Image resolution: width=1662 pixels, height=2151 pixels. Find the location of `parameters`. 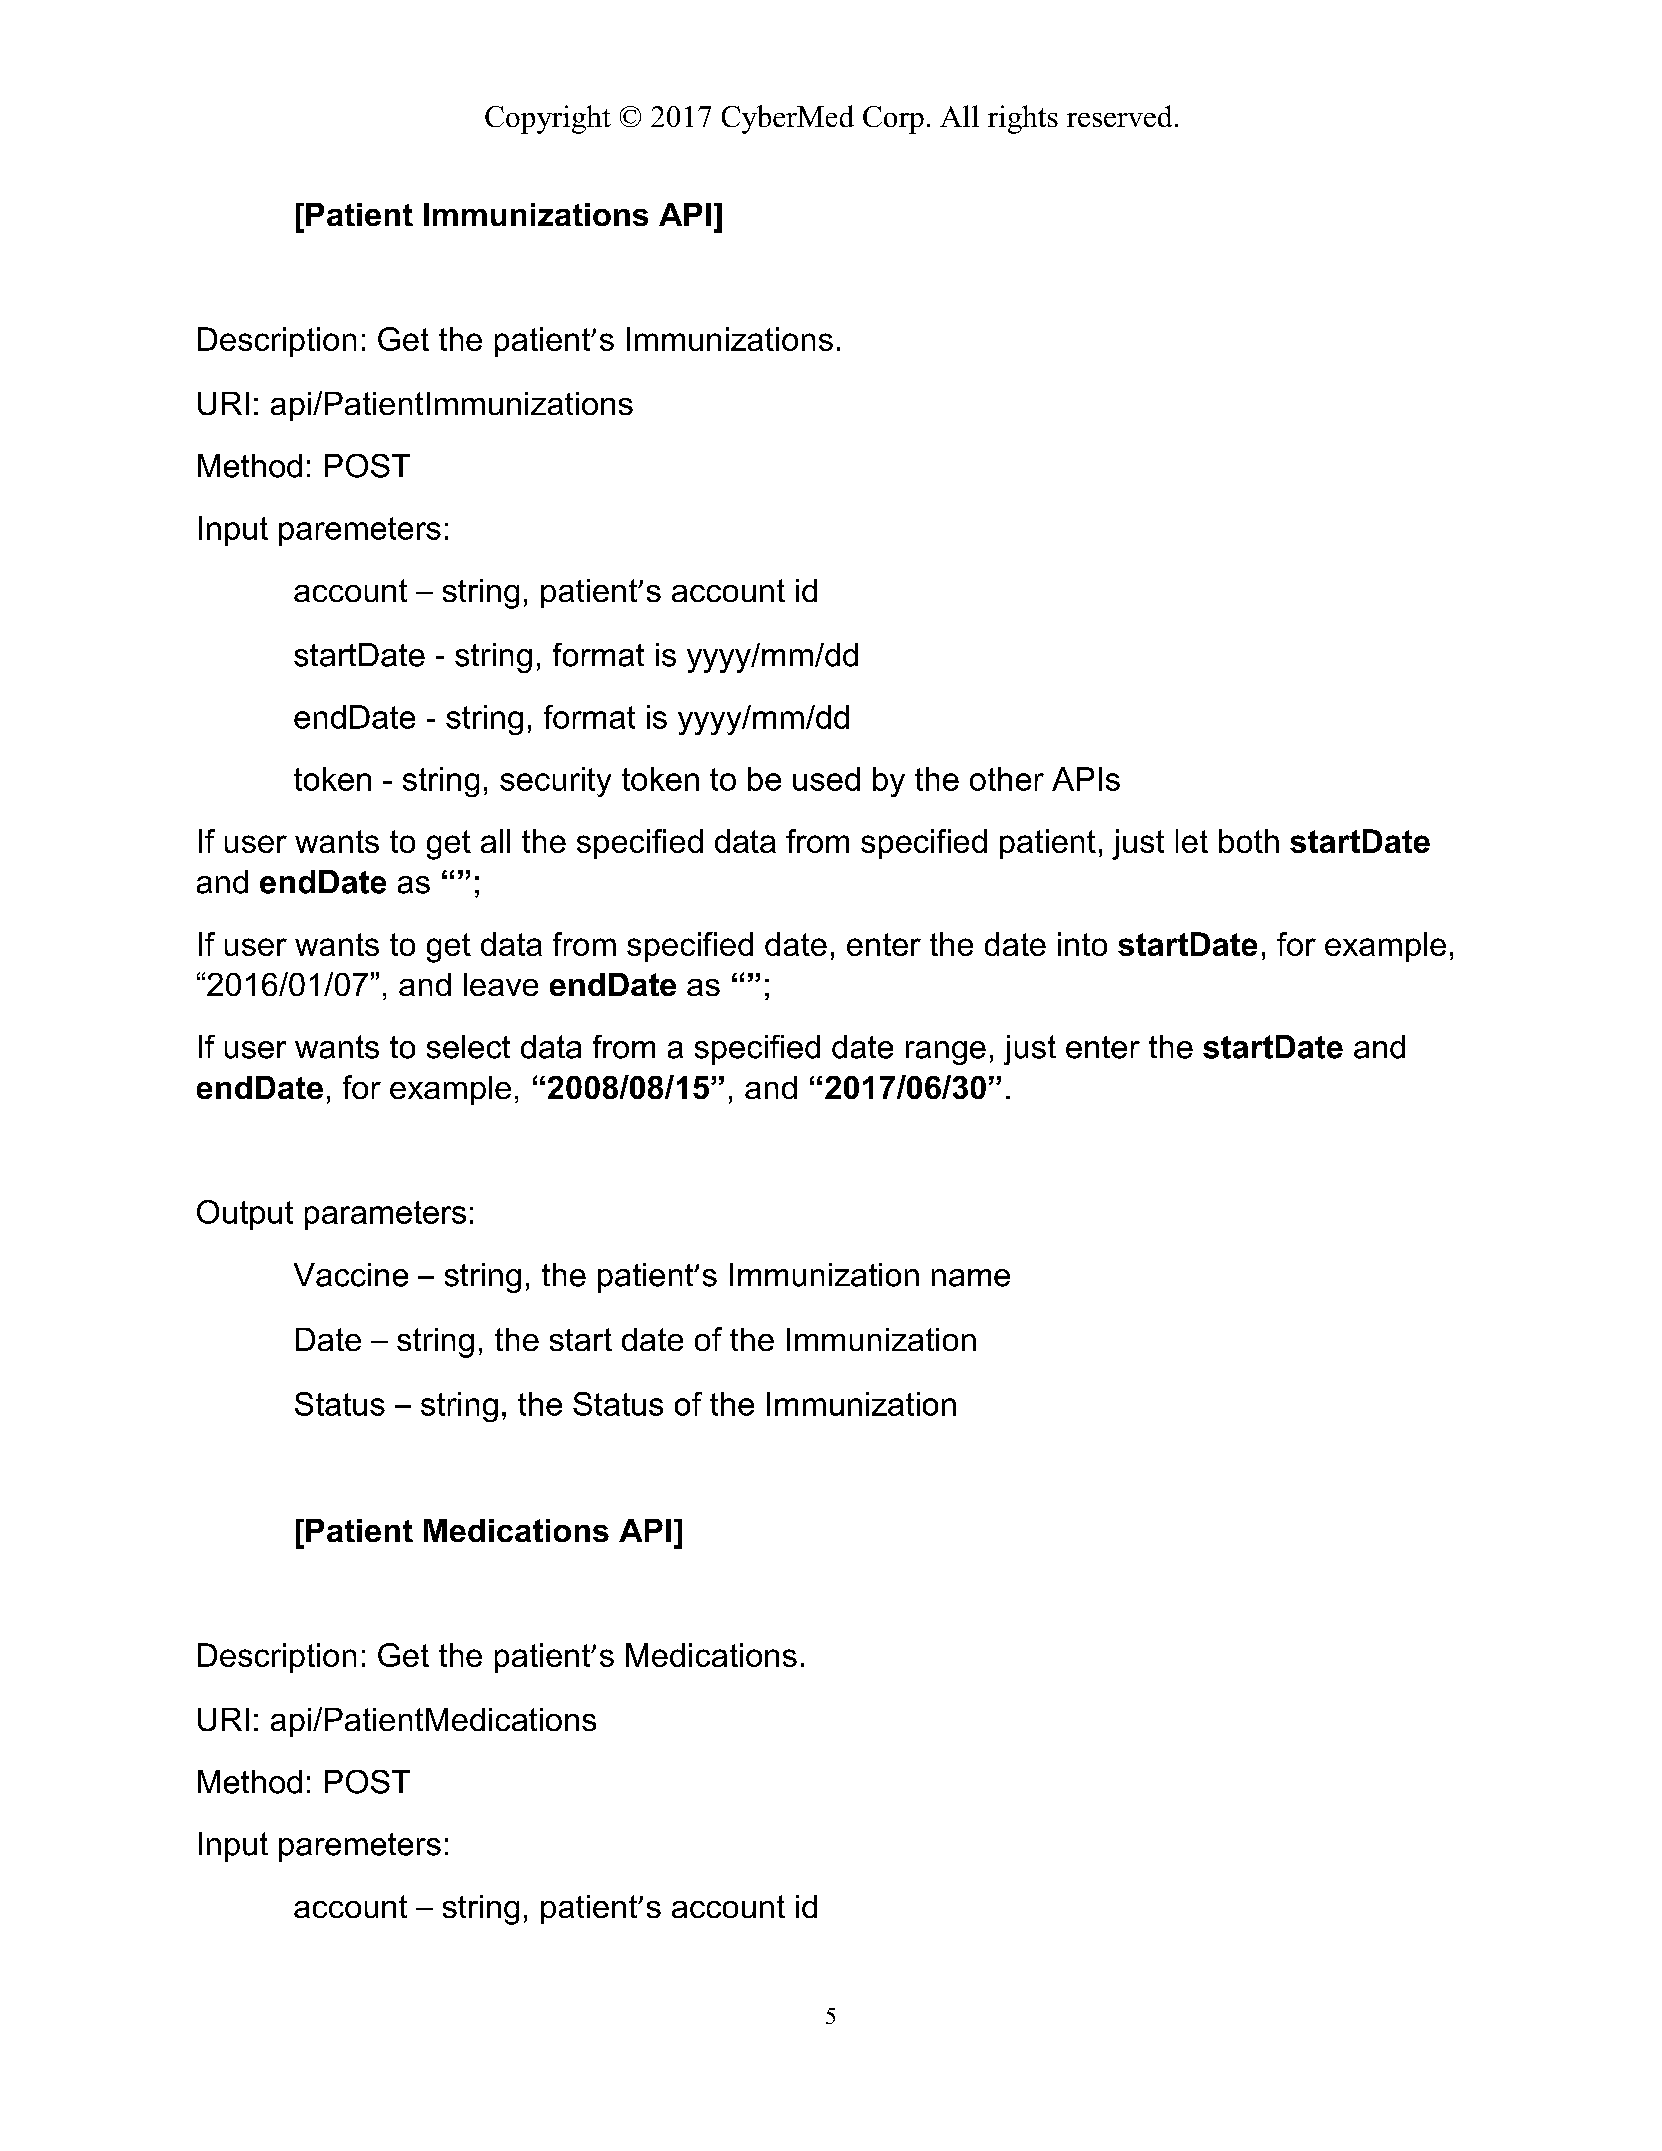

parameters is located at coordinates (385, 1215).
